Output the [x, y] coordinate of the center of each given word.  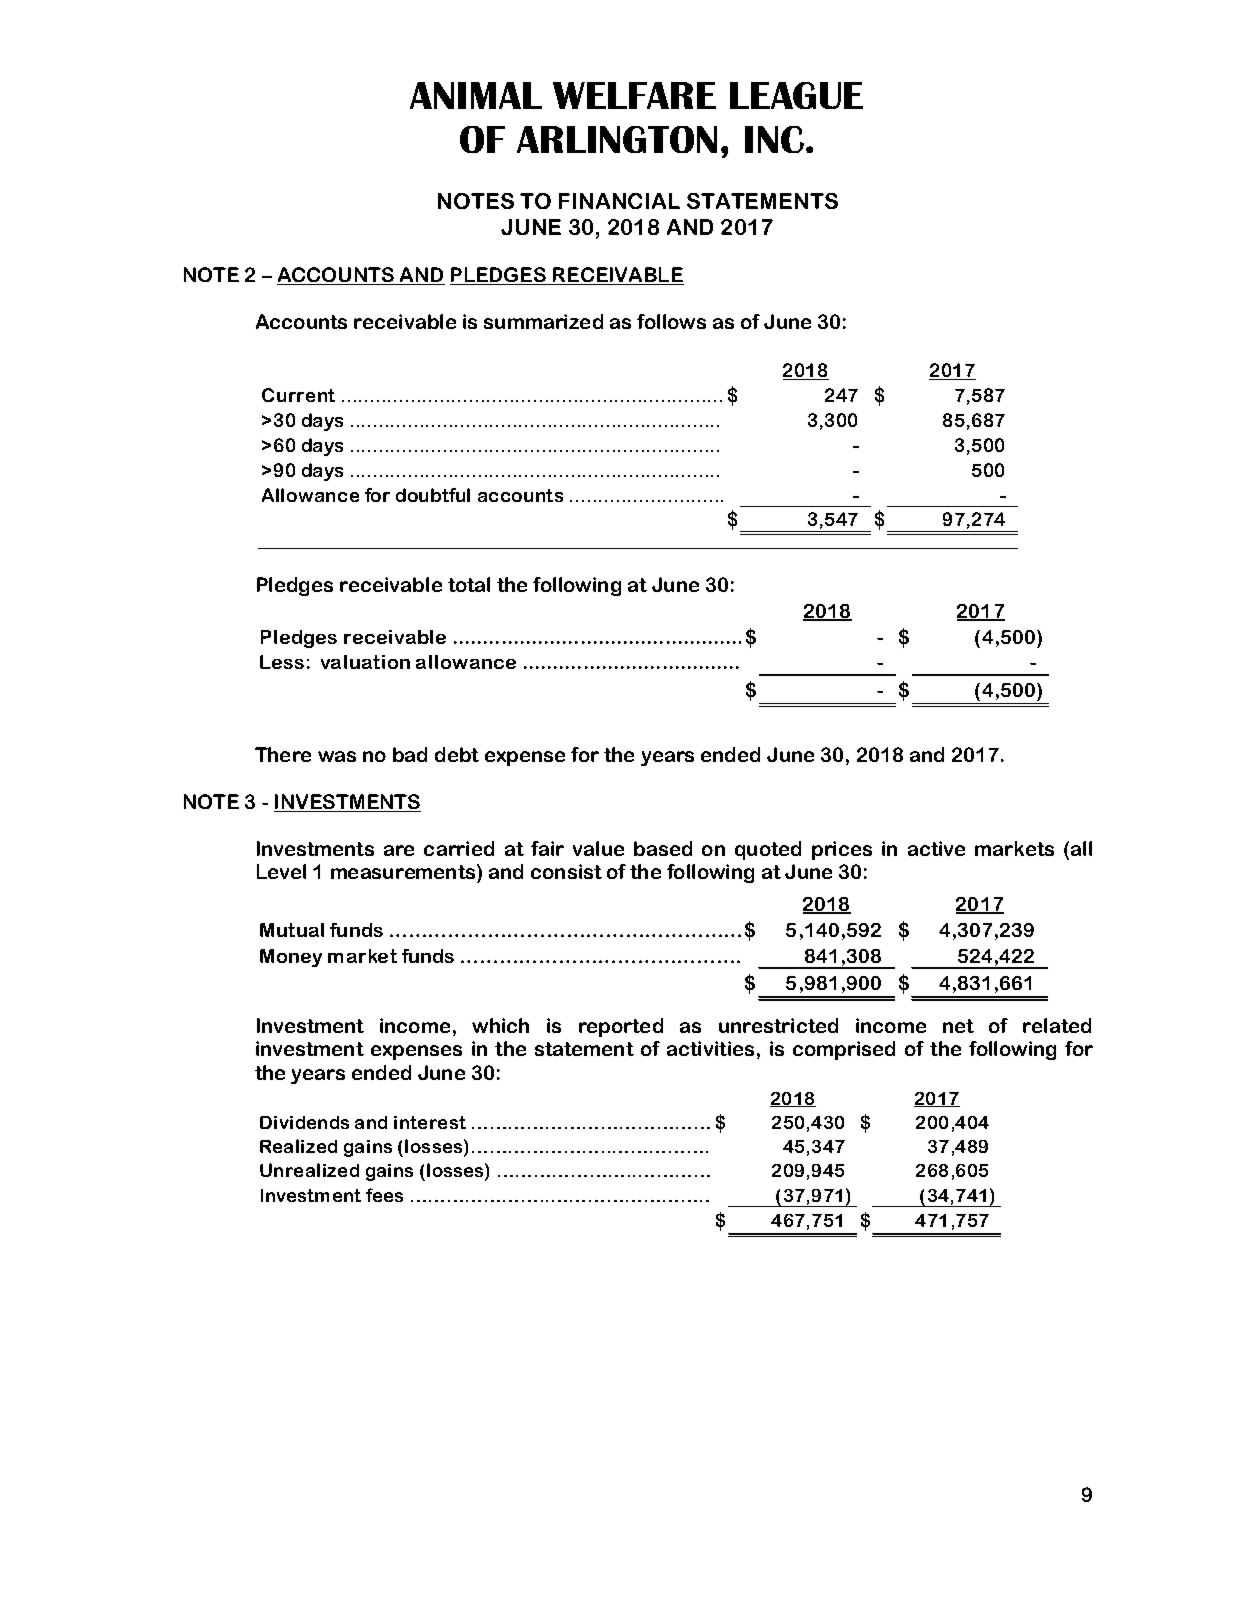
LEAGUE [796, 95]
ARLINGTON [617, 139]
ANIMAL [476, 95]
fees [384, 1195]
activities [710, 1048]
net [958, 1026]
